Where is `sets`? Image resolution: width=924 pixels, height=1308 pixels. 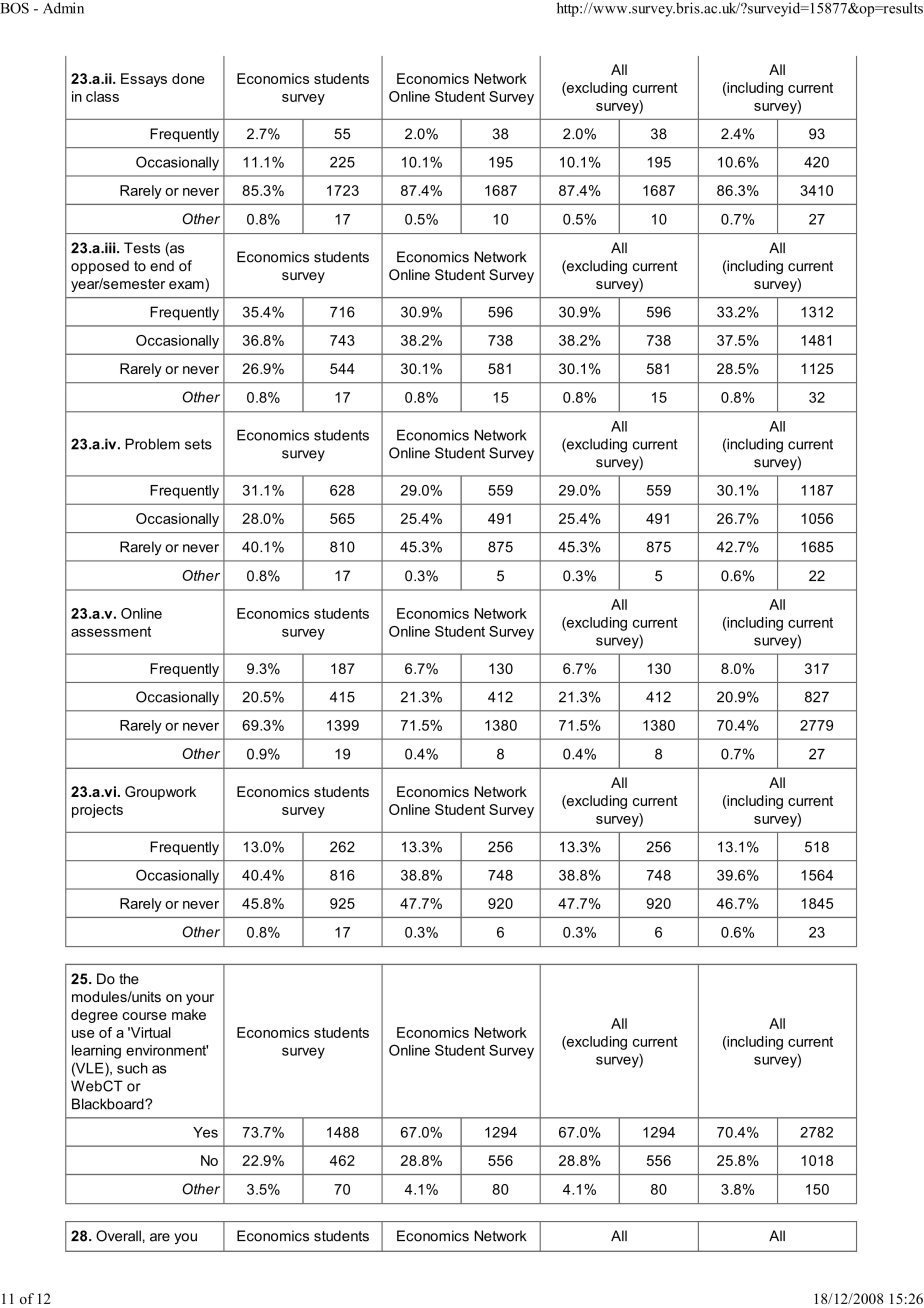
sets is located at coordinates (198, 444).
